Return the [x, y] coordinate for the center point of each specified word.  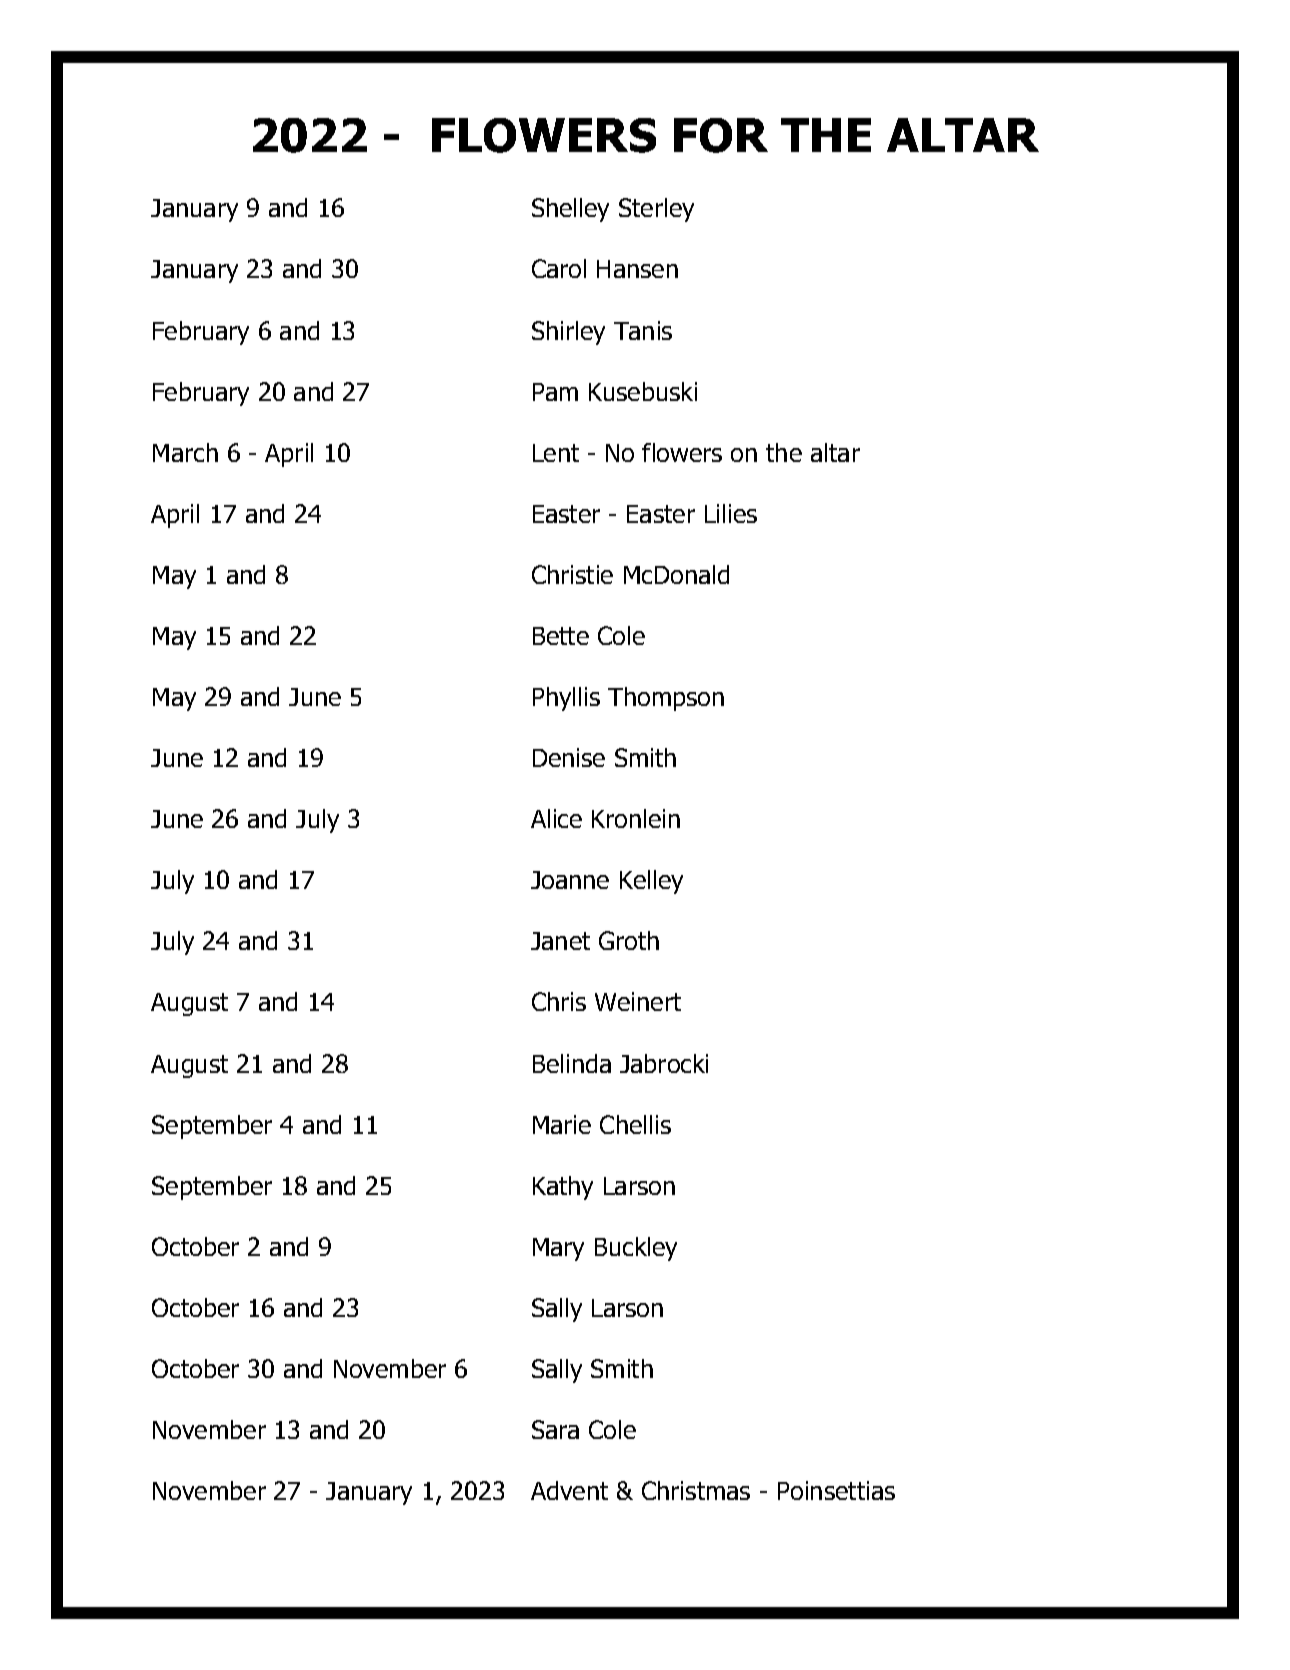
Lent [556, 453]
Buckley [636, 1249]
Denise [569, 757]
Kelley [651, 882]
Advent [569, 1490]
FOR [721, 135]
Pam [555, 392]
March [185, 452]
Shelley [570, 210]
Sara [555, 1429]
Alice [556, 818]
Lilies [731, 513]
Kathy [563, 1188]
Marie [562, 1124]
